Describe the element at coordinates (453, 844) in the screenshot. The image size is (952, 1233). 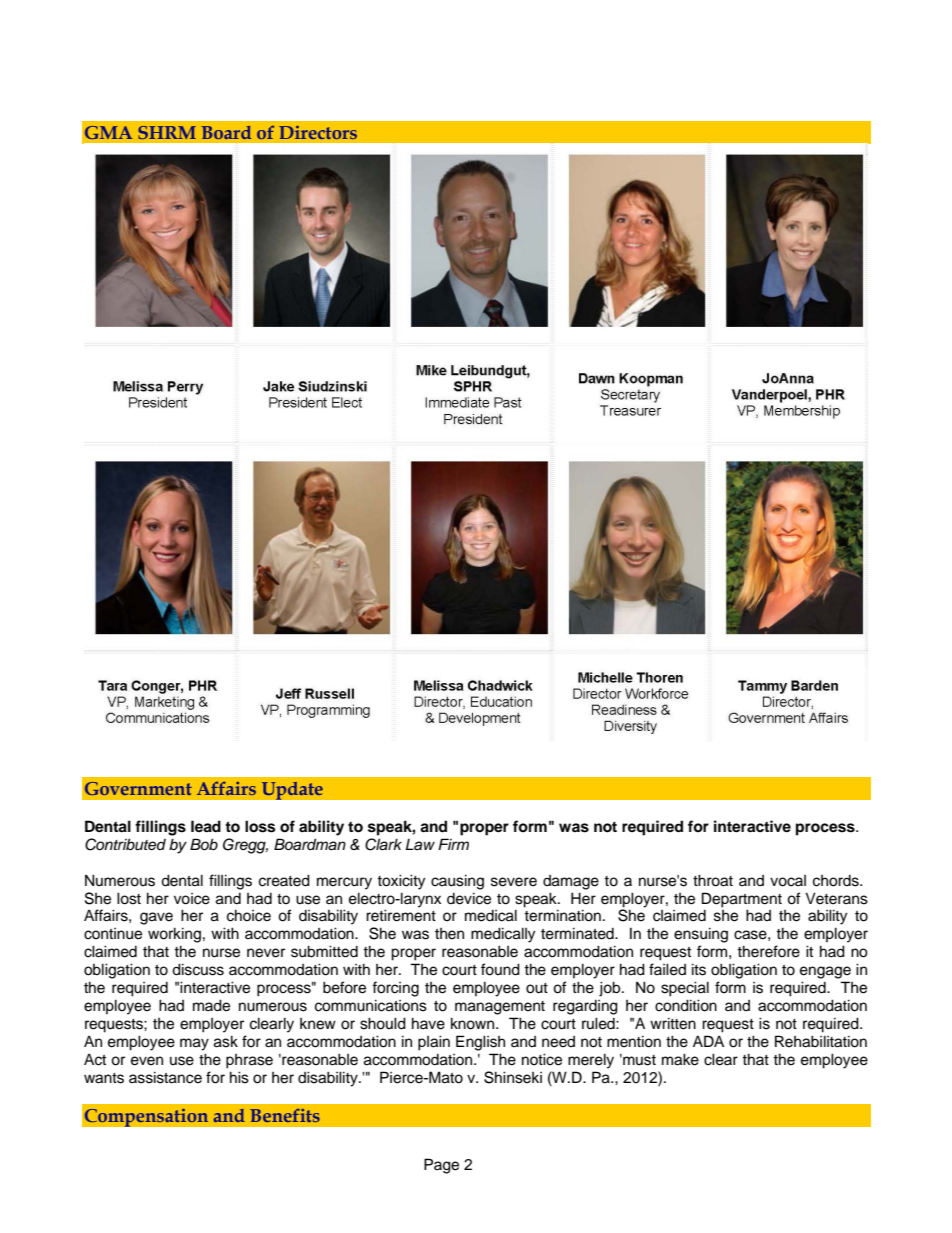
I see `Firm` at that location.
